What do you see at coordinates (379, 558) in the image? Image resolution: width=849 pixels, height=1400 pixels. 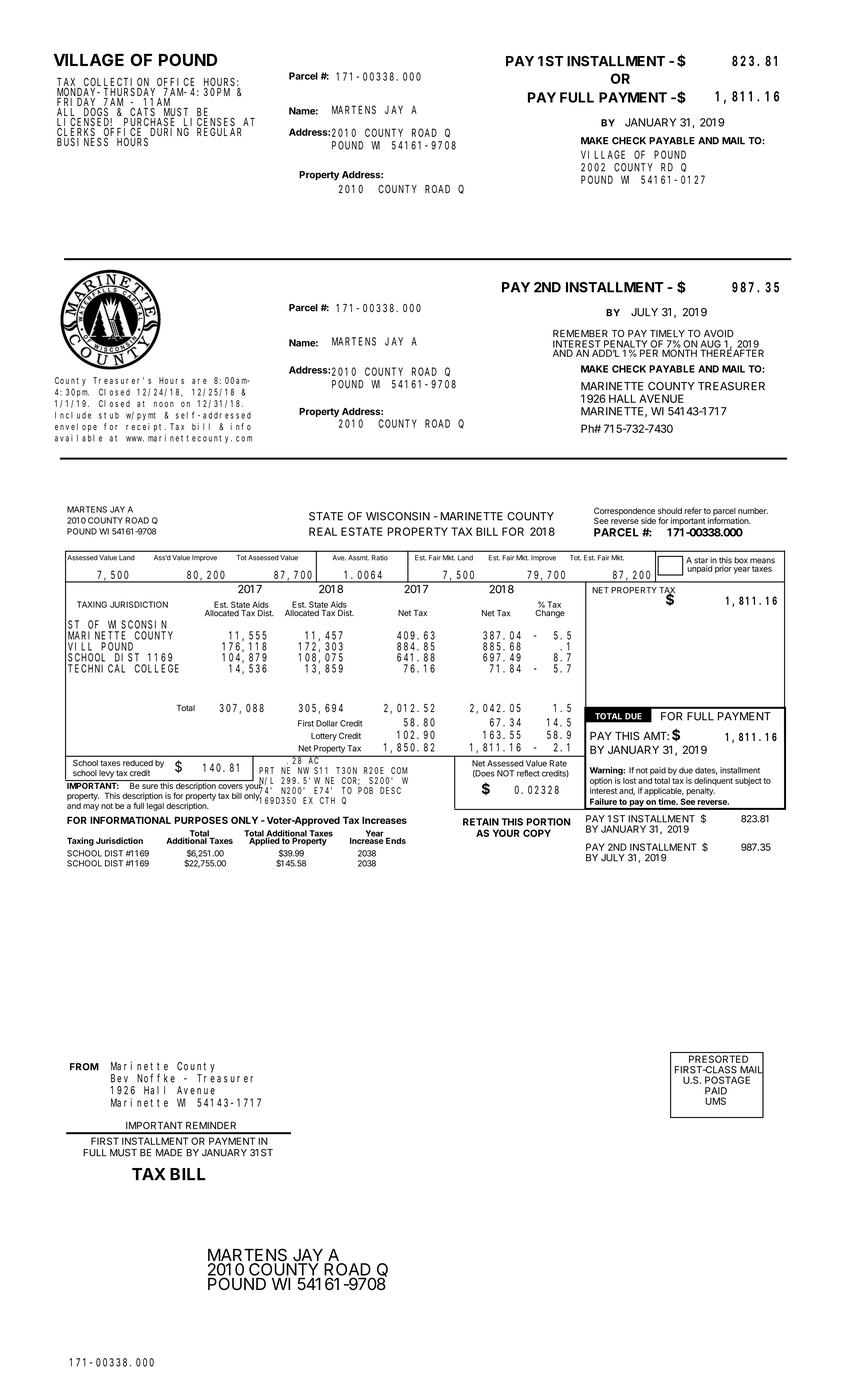 I see `Ratio` at bounding box center [379, 558].
